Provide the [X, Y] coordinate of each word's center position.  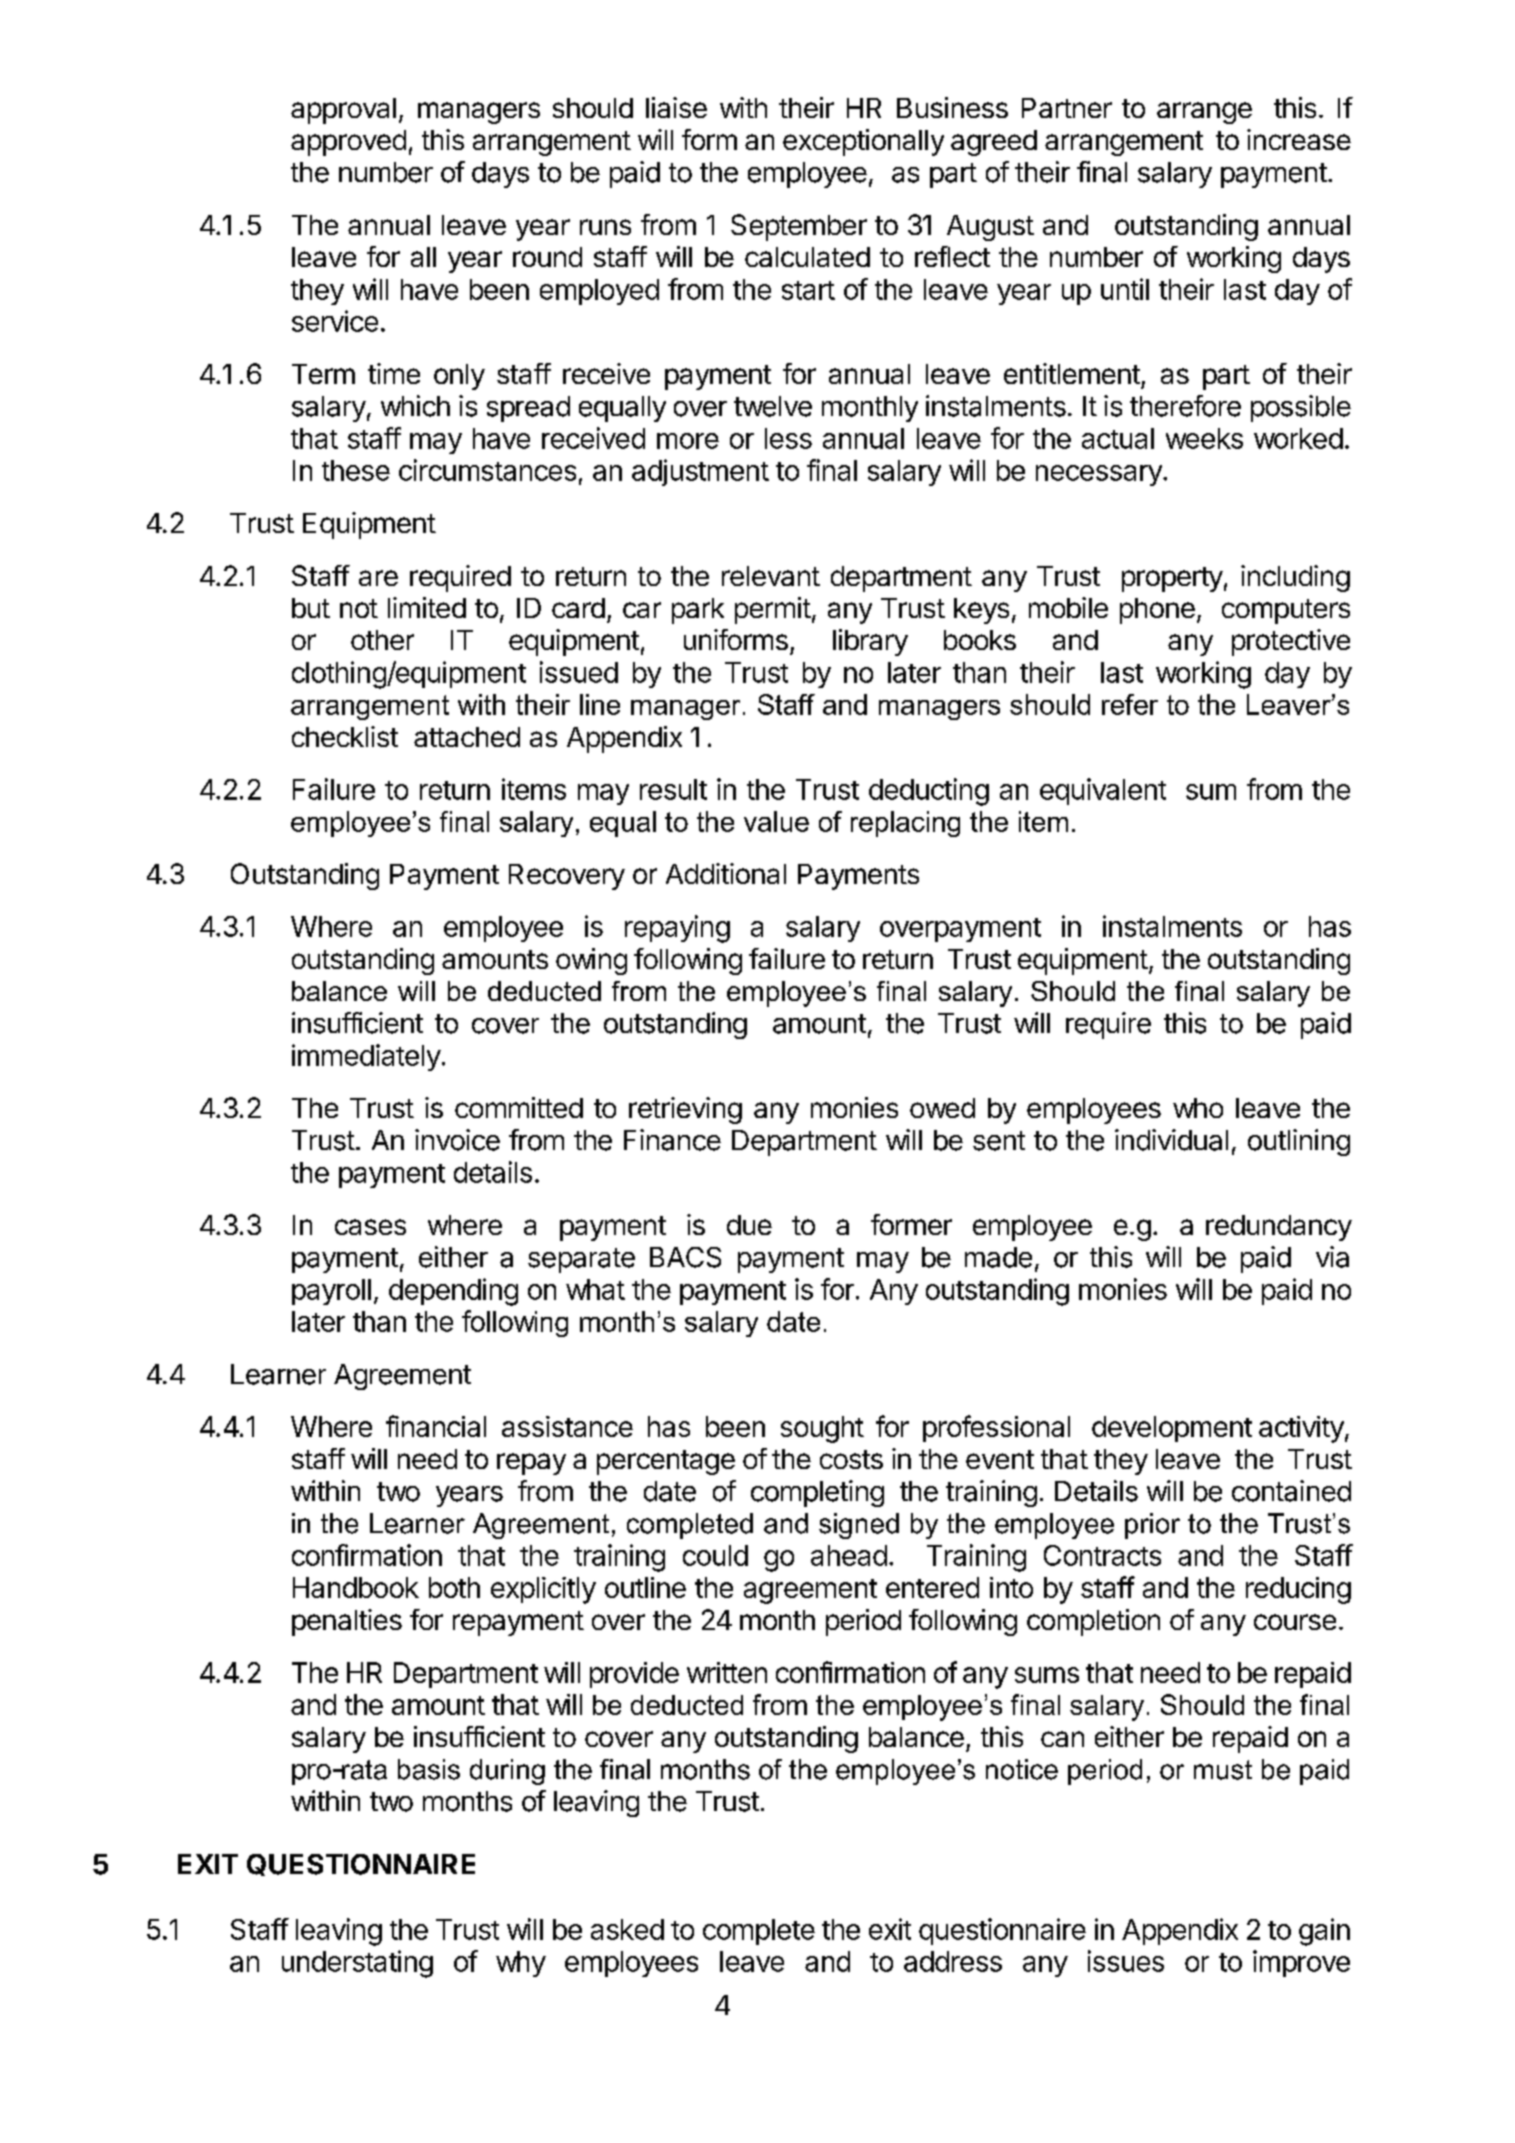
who [1198, 1108]
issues [1126, 1961]
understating [357, 1964]
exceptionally [863, 142]
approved [348, 143]
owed [942, 1108]
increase [1299, 139]
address [953, 1961]
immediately [366, 1057]
